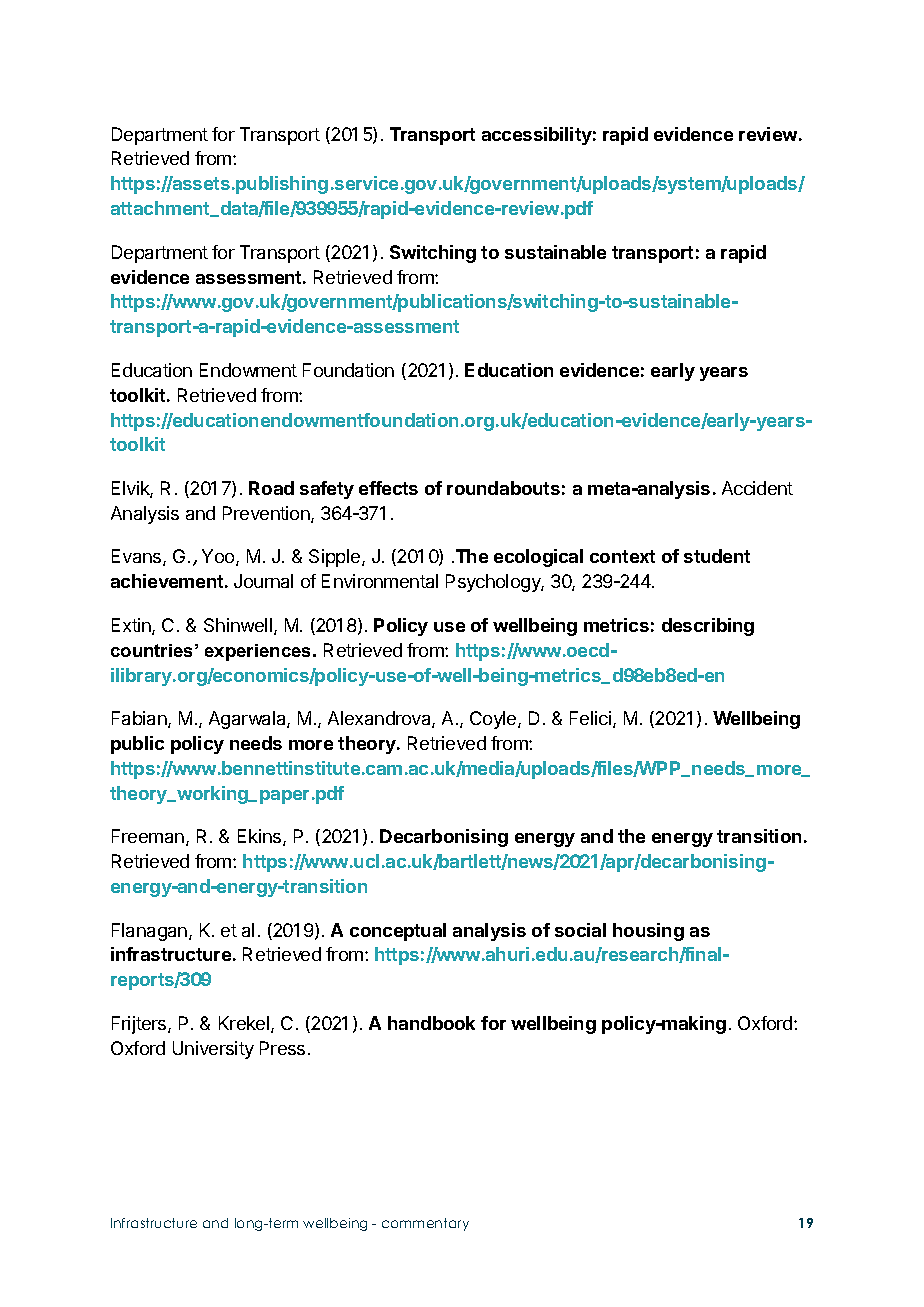 The height and width of the document is (1307, 924). What do you see at coordinates (648, 932) in the document?
I see `housing` at bounding box center [648, 932].
